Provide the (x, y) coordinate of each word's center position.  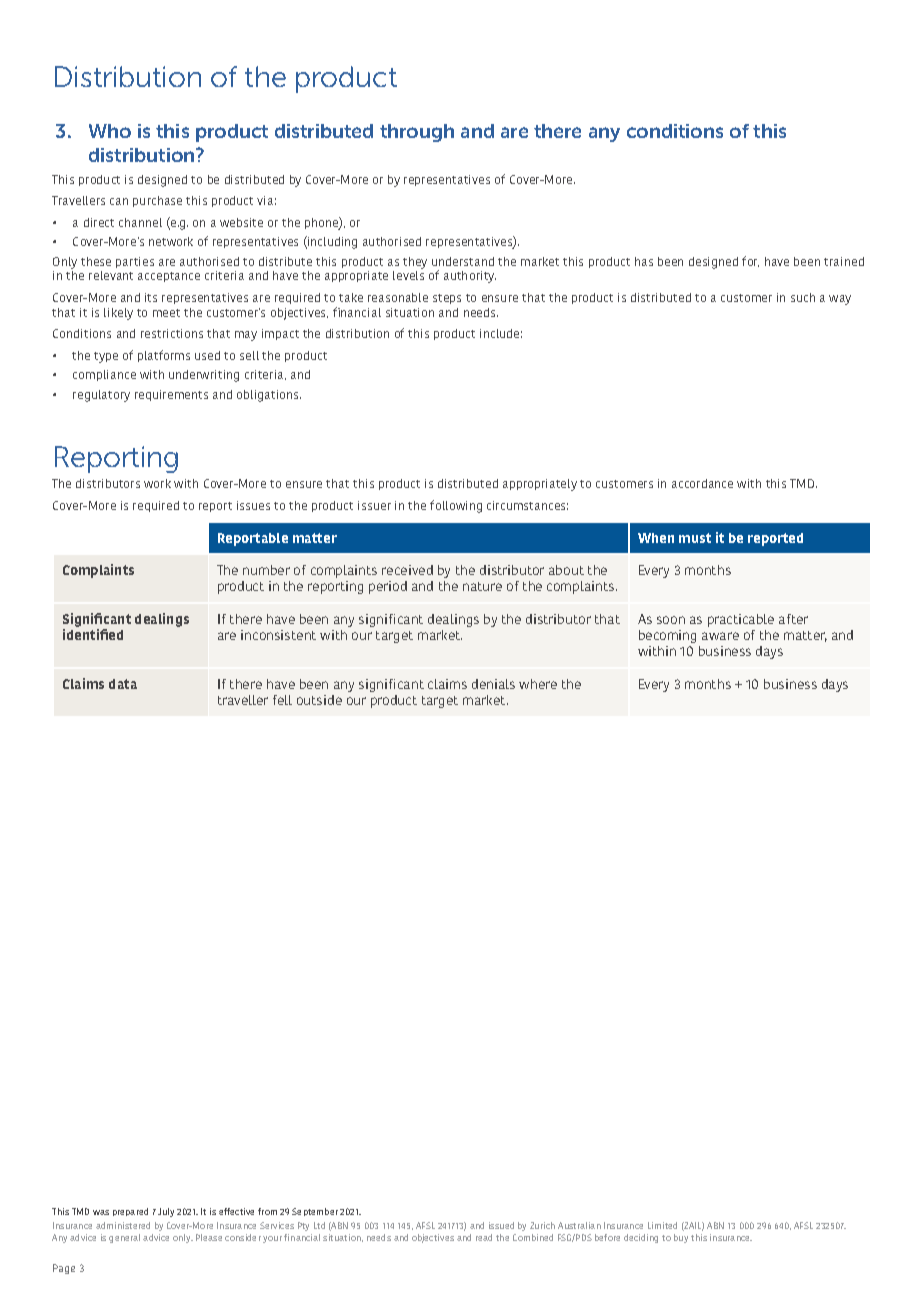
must (695, 538)
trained (844, 261)
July (166, 1212)
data (123, 684)
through (417, 133)
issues (253, 505)
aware (720, 636)
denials (493, 684)
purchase (157, 201)
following (456, 506)
